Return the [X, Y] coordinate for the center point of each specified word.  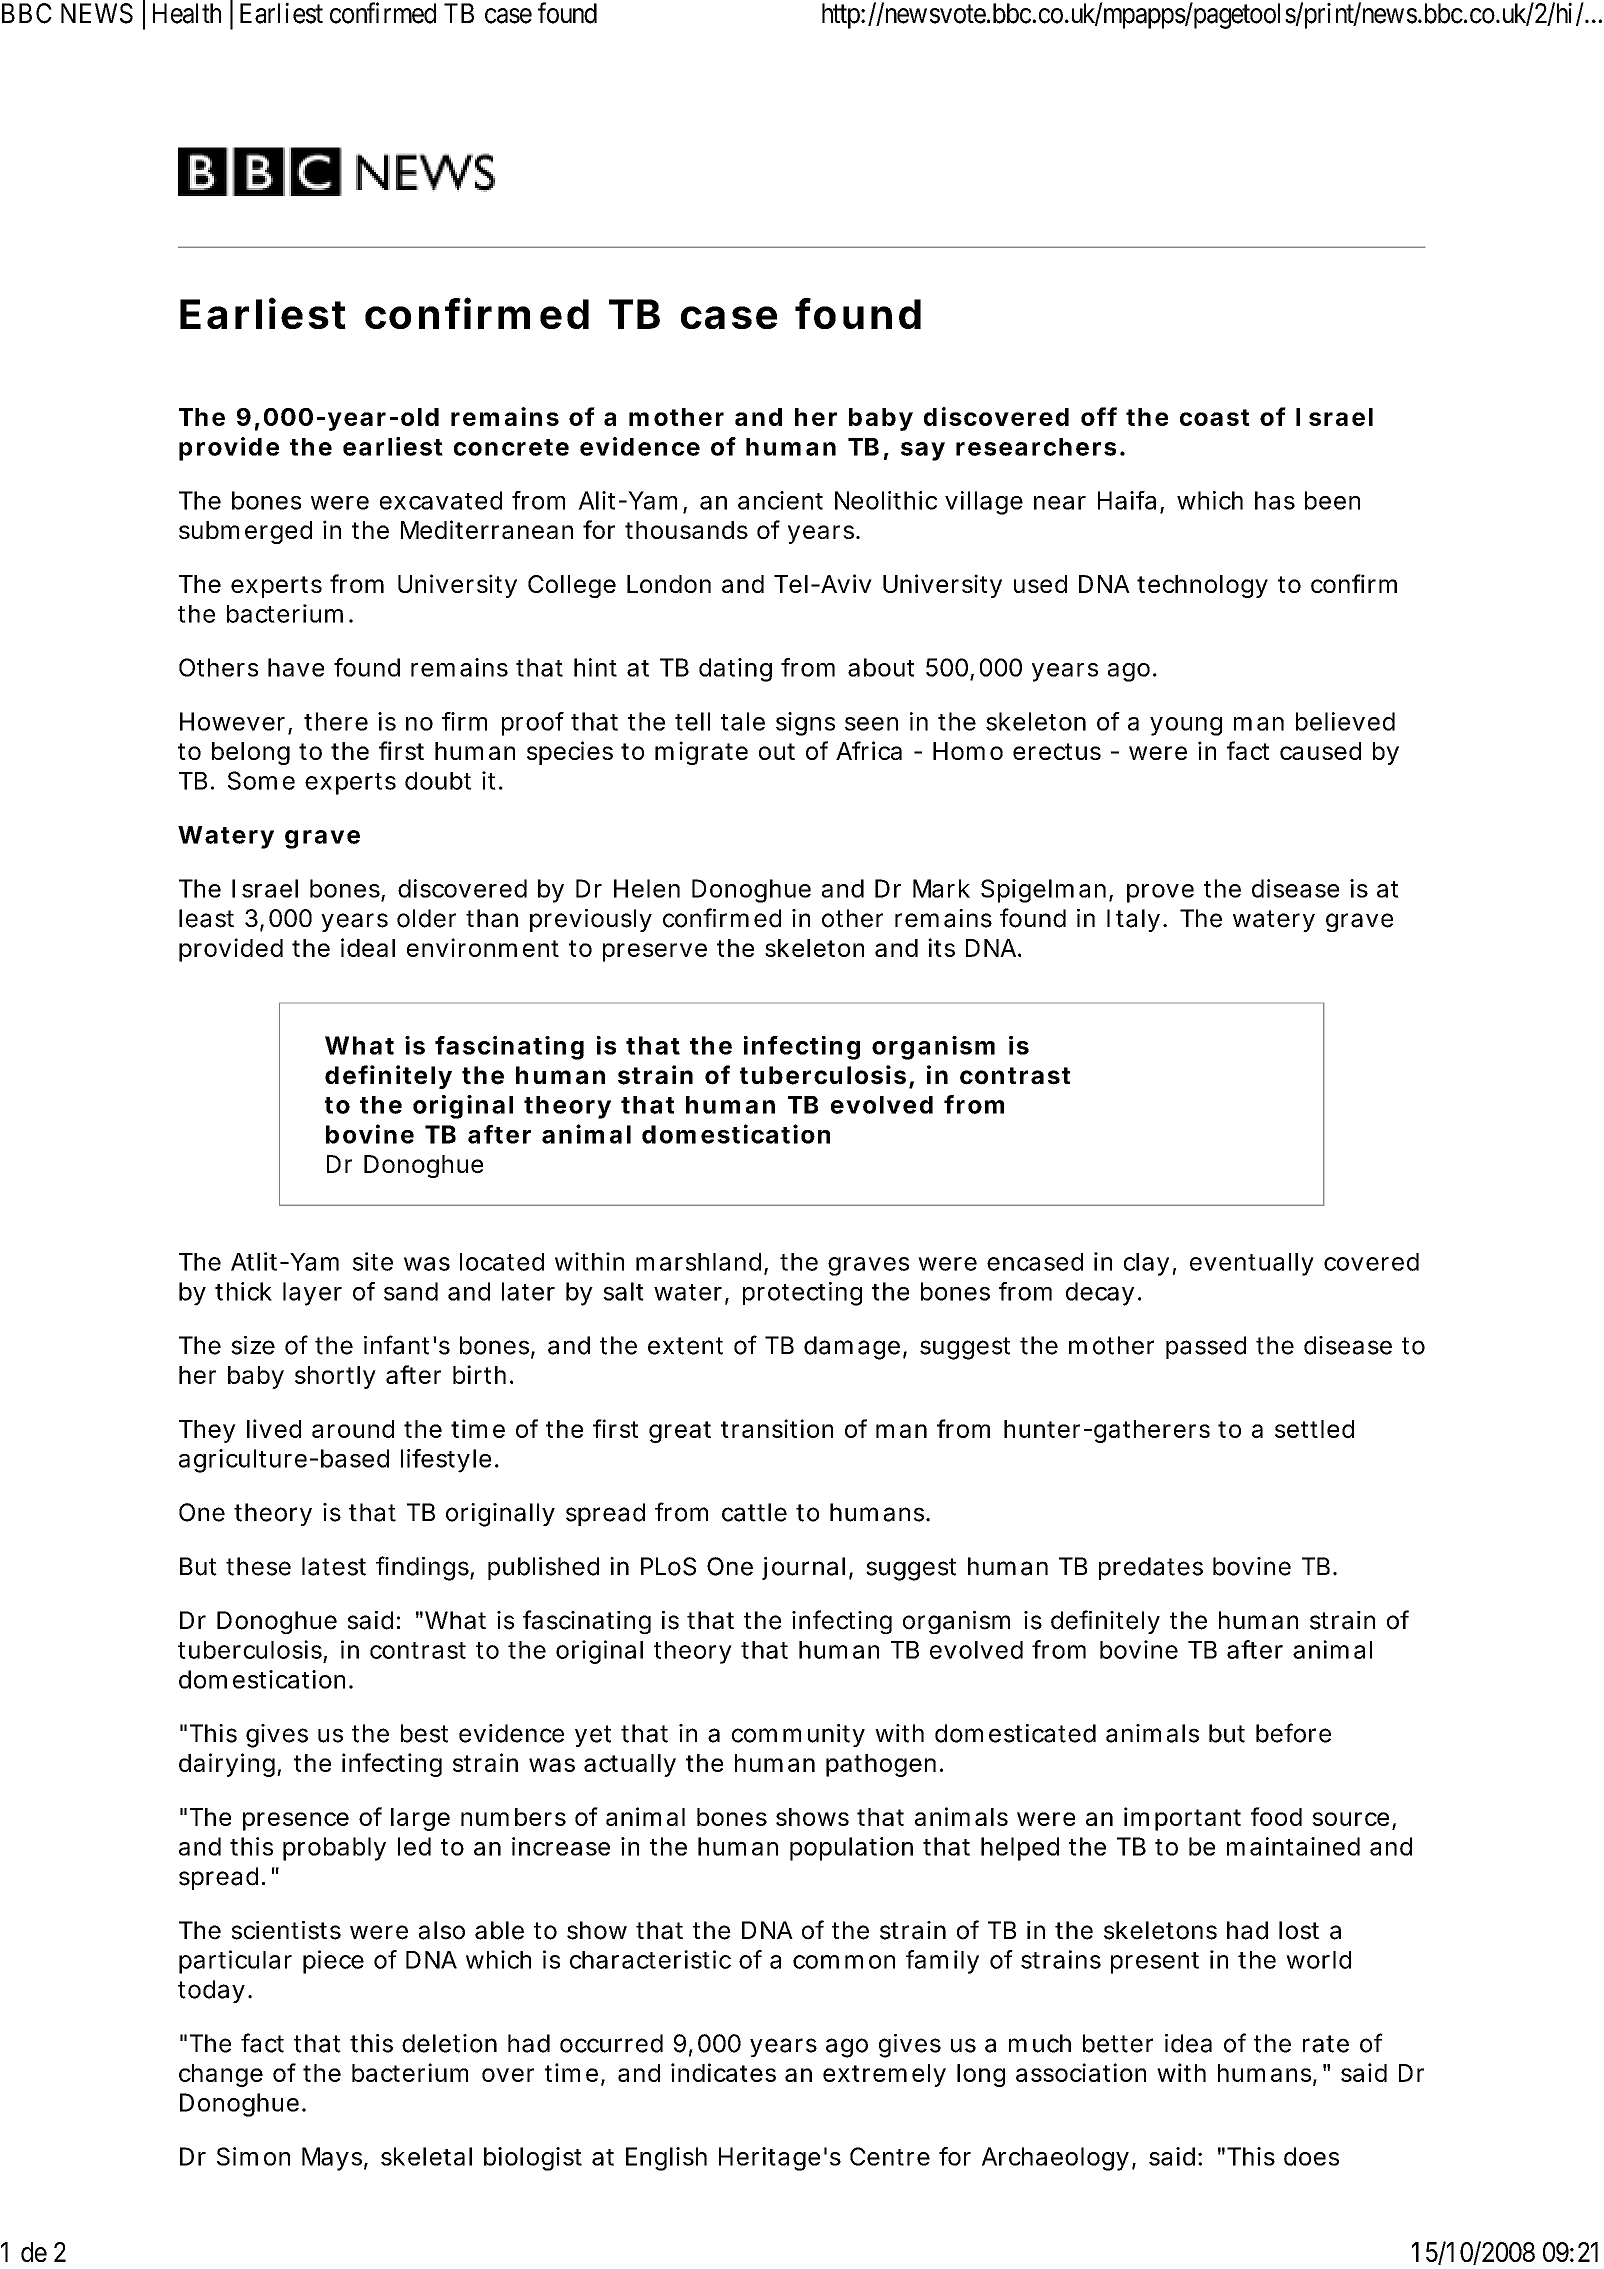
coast [1215, 417]
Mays [332, 2159]
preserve [655, 952]
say [923, 451]
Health [187, 13]
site [373, 1261]
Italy [1133, 920]
